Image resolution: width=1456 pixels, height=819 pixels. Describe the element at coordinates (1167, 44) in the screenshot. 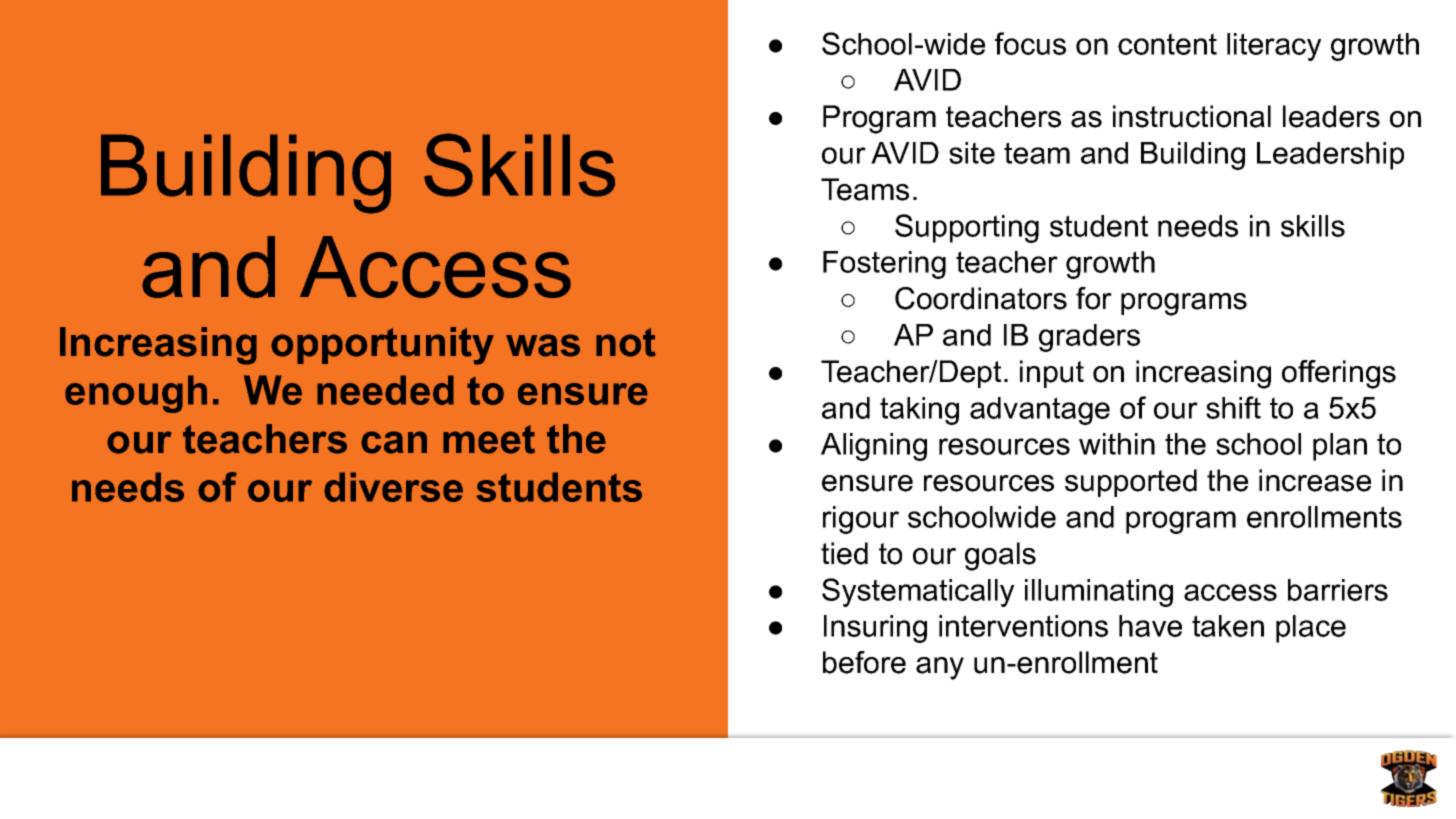

I see `content` at that location.
